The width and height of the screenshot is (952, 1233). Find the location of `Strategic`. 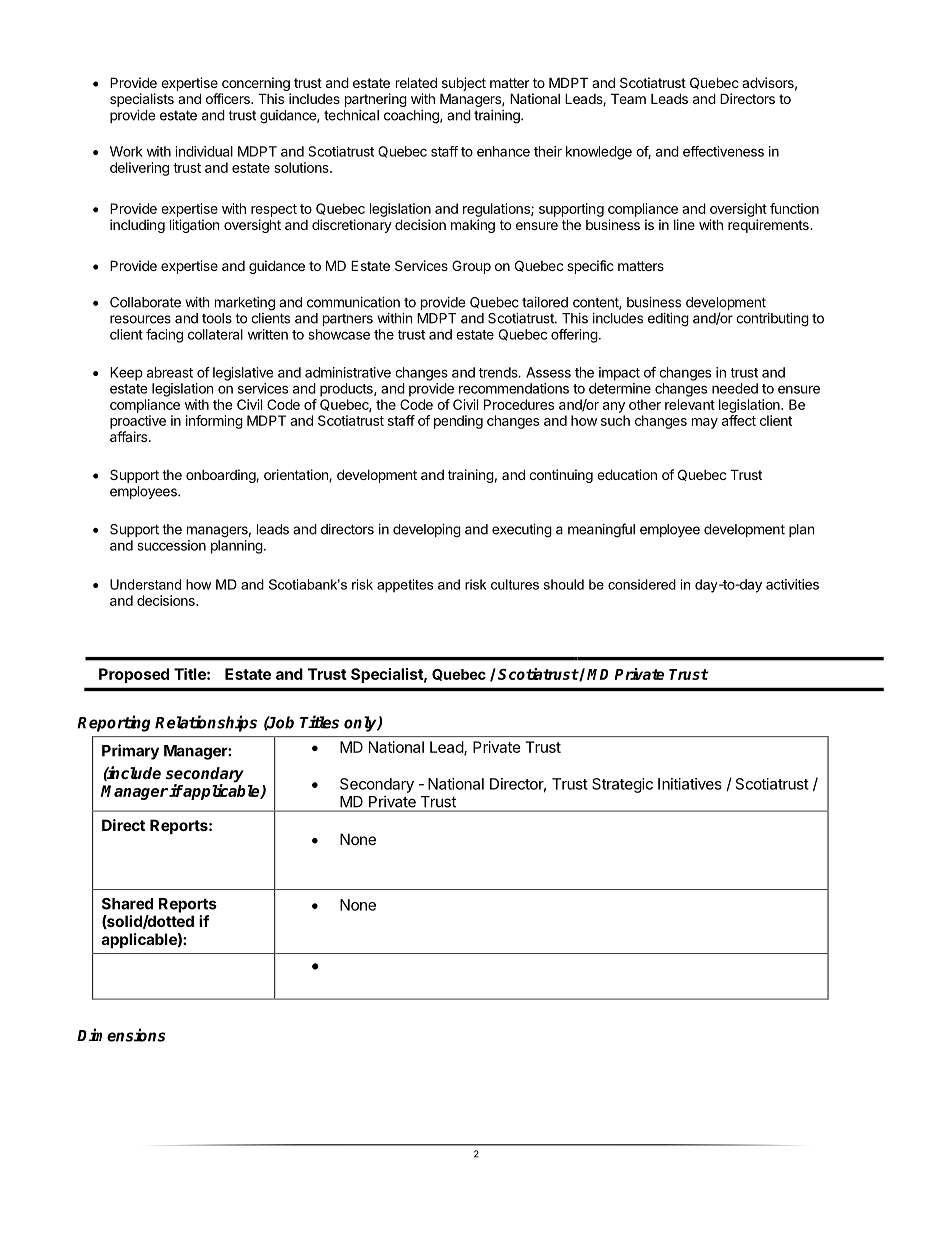

Strategic is located at coordinates (622, 785).
